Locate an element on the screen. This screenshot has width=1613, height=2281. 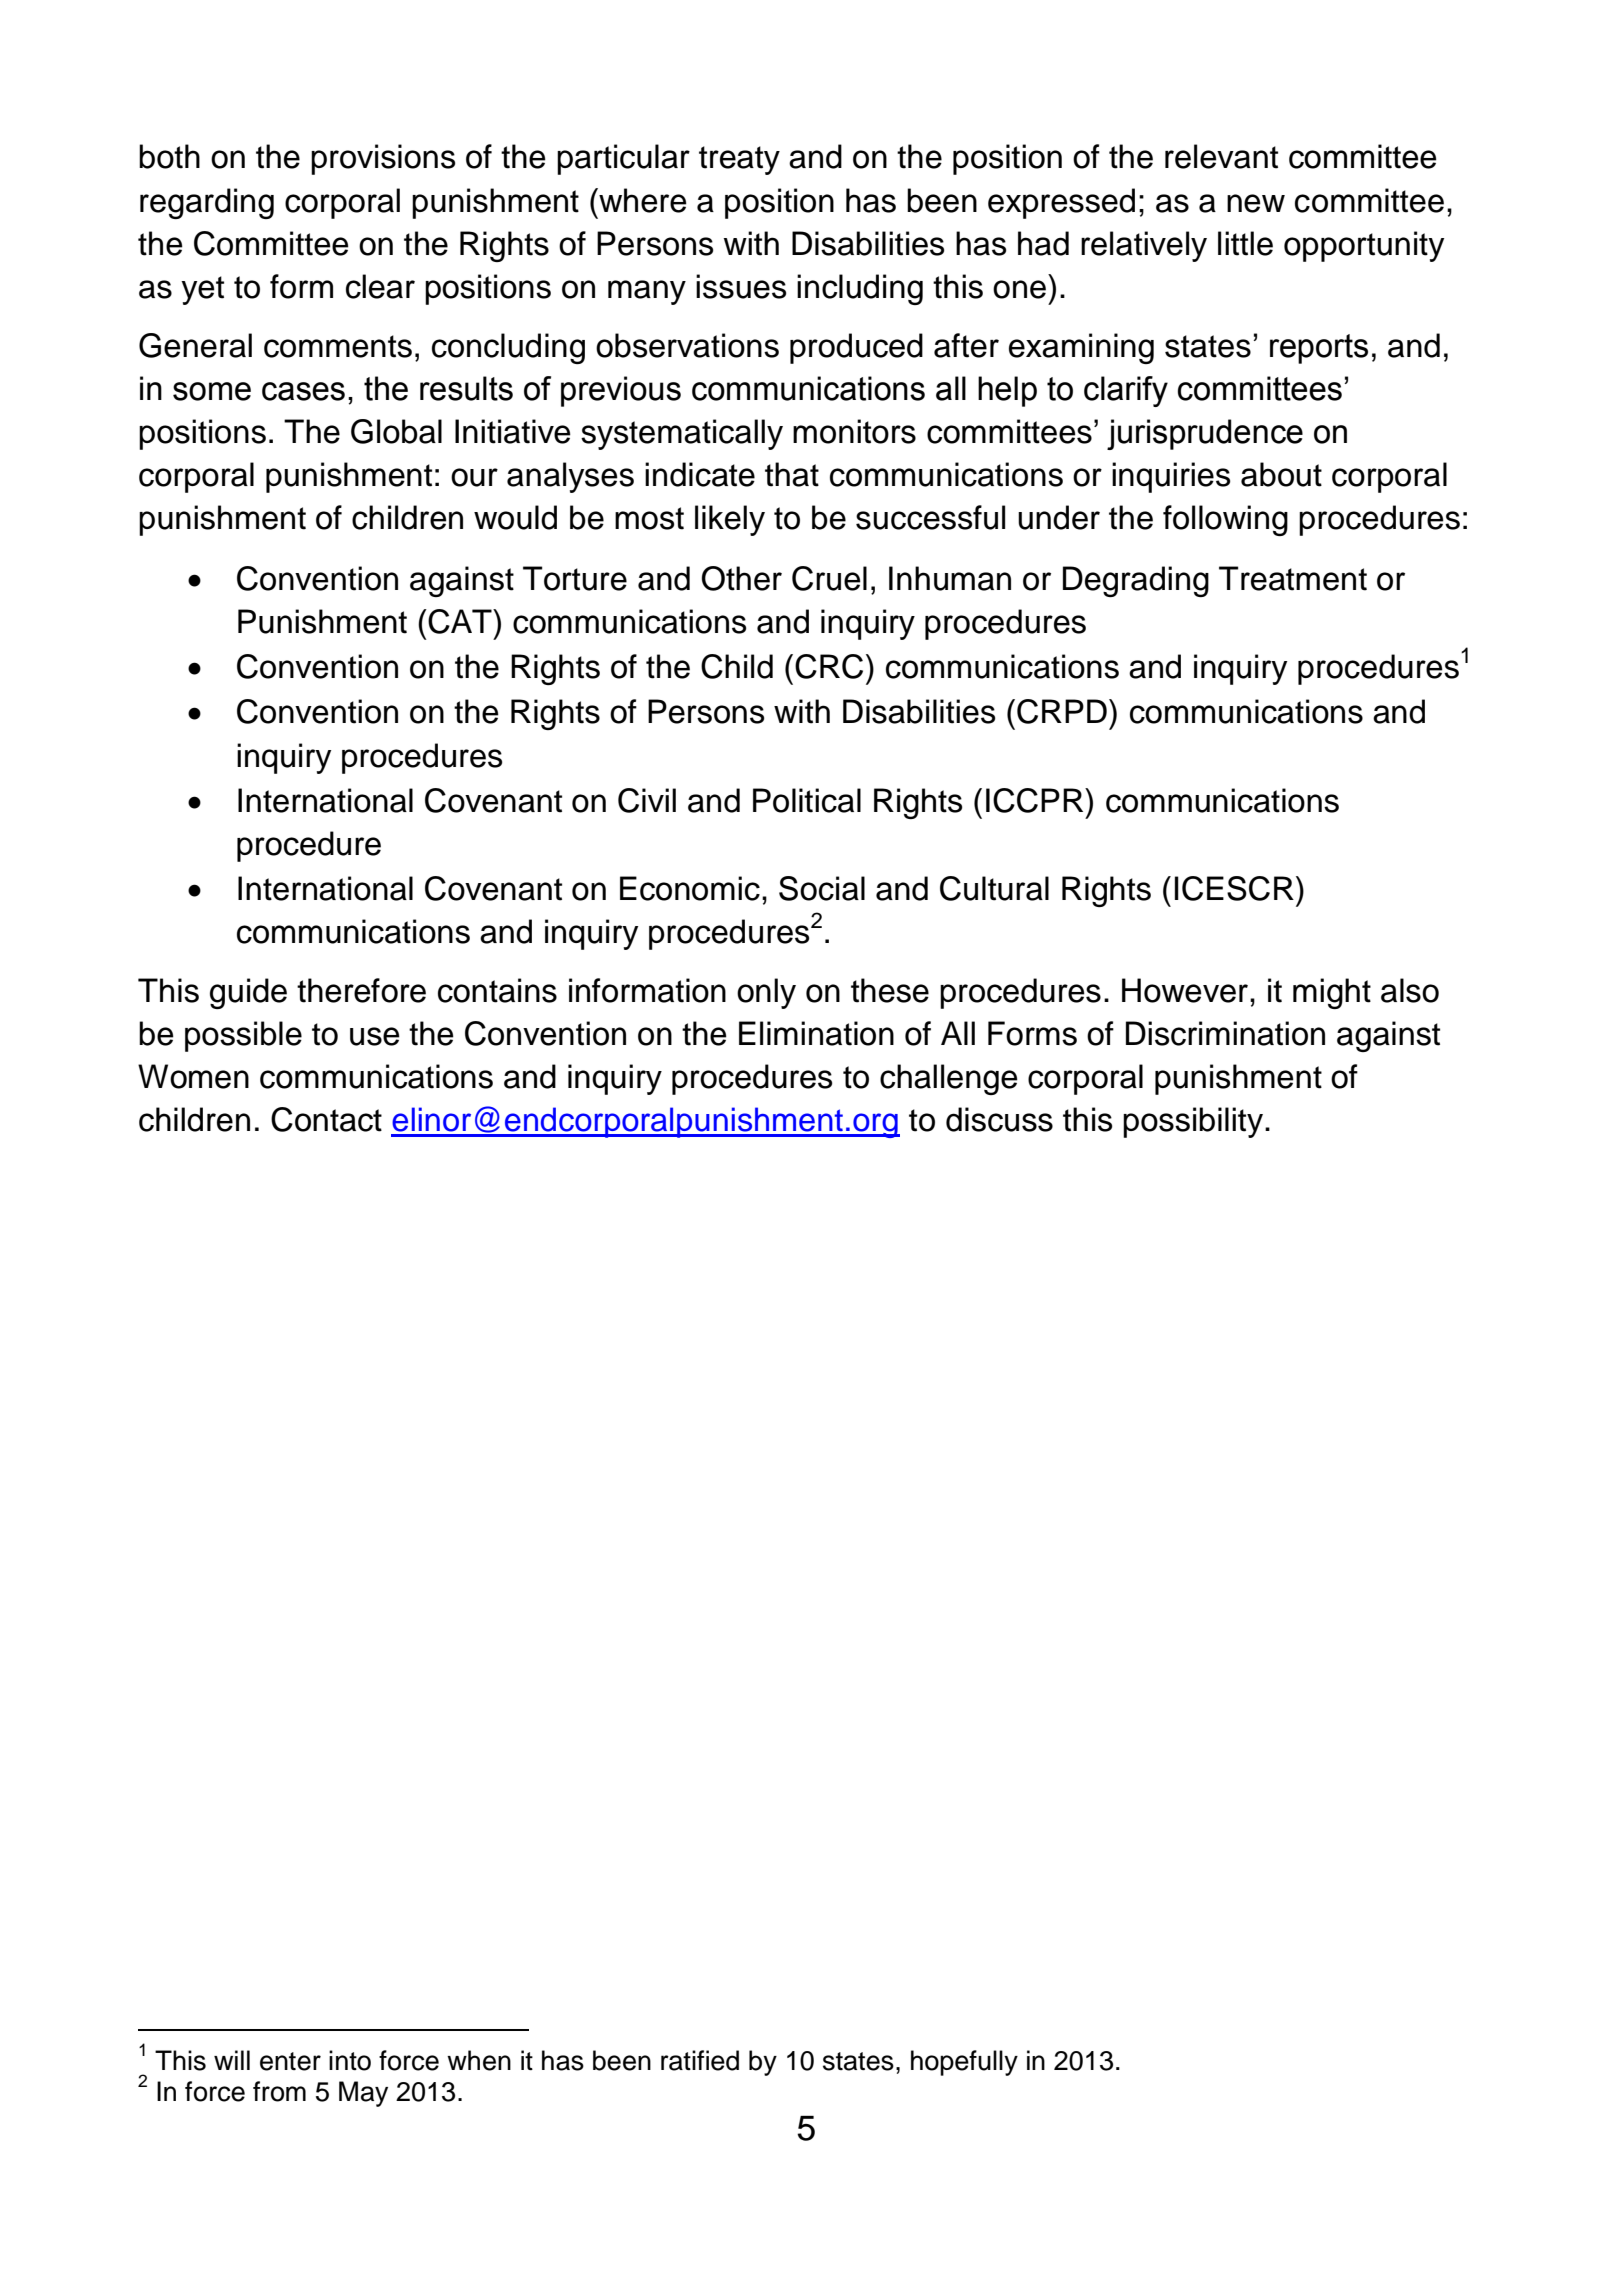
provisions is located at coordinates (383, 159).
